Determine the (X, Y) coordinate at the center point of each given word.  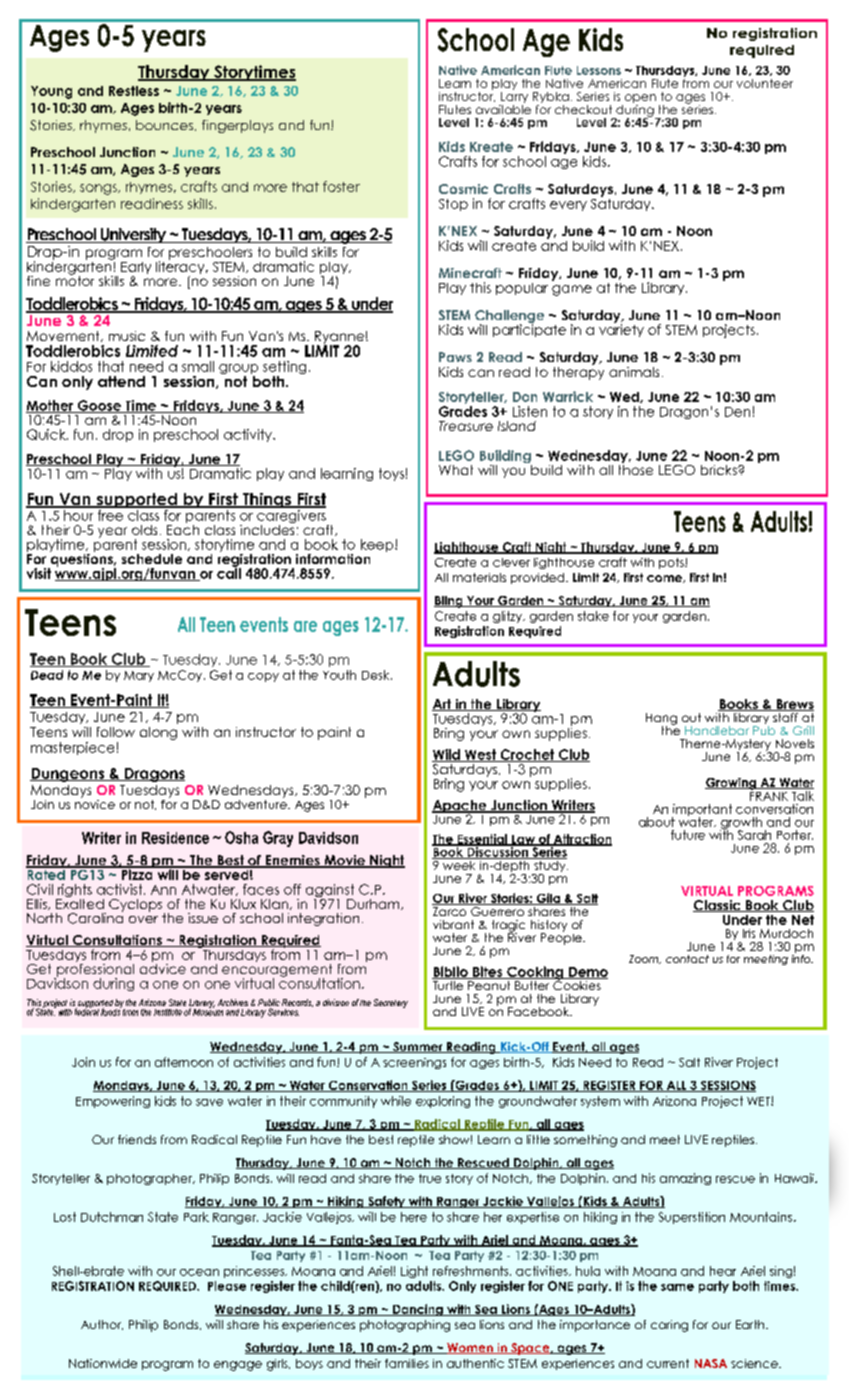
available (503, 108)
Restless (134, 91)
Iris (749, 933)
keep (378, 545)
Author (102, 1325)
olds (144, 530)
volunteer (765, 83)
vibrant (453, 924)
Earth (751, 1324)
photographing (405, 1326)
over (143, 919)
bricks (720, 470)
